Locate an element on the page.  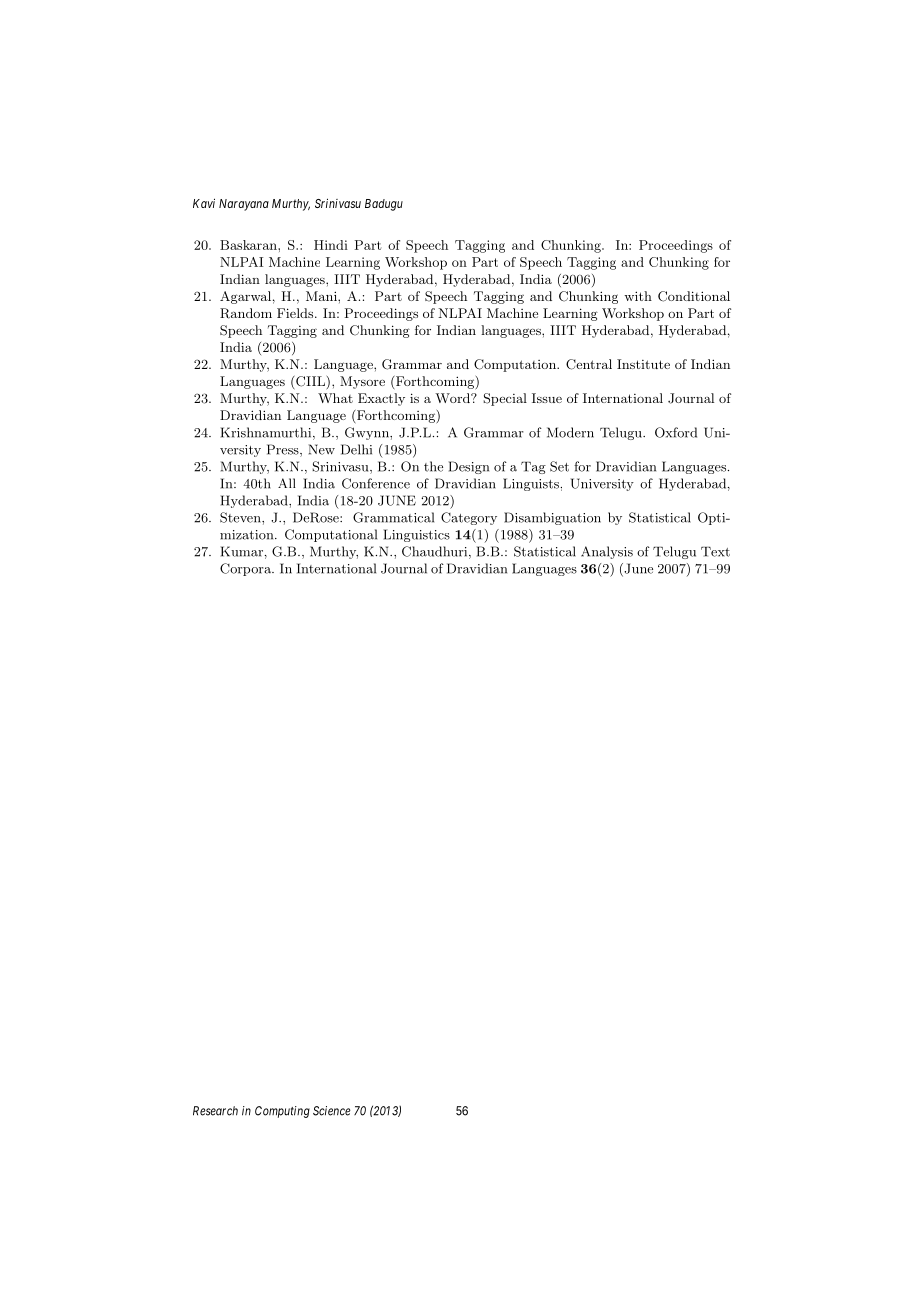
Narayana is located at coordinates (244, 205).
